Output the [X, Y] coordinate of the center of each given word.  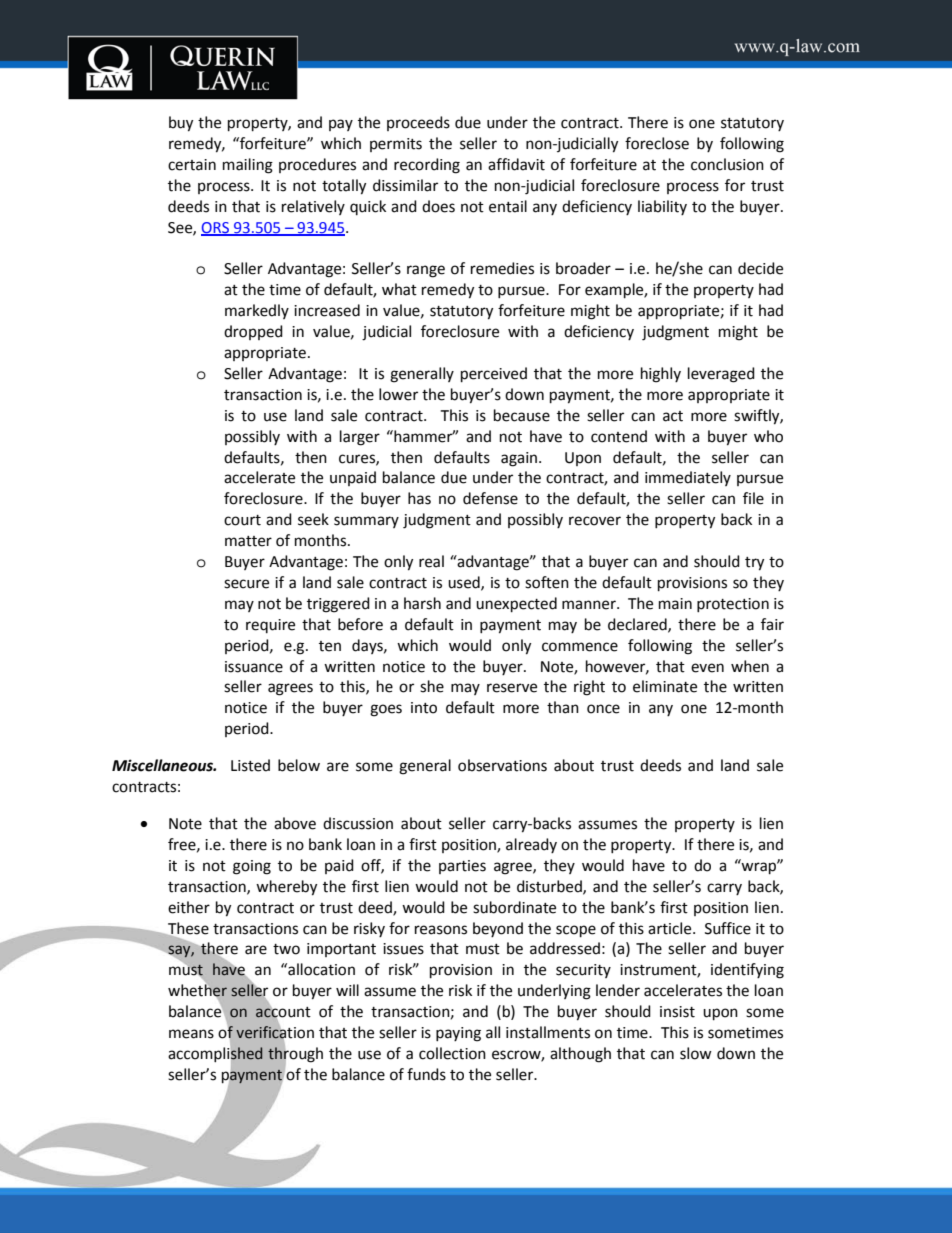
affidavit [516, 164]
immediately [688, 478]
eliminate [665, 686]
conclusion [727, 164]
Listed [250, 765]
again [520, 459]
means [191, 1034]
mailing [248, 166]
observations [502, 765]
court [242, 520]
